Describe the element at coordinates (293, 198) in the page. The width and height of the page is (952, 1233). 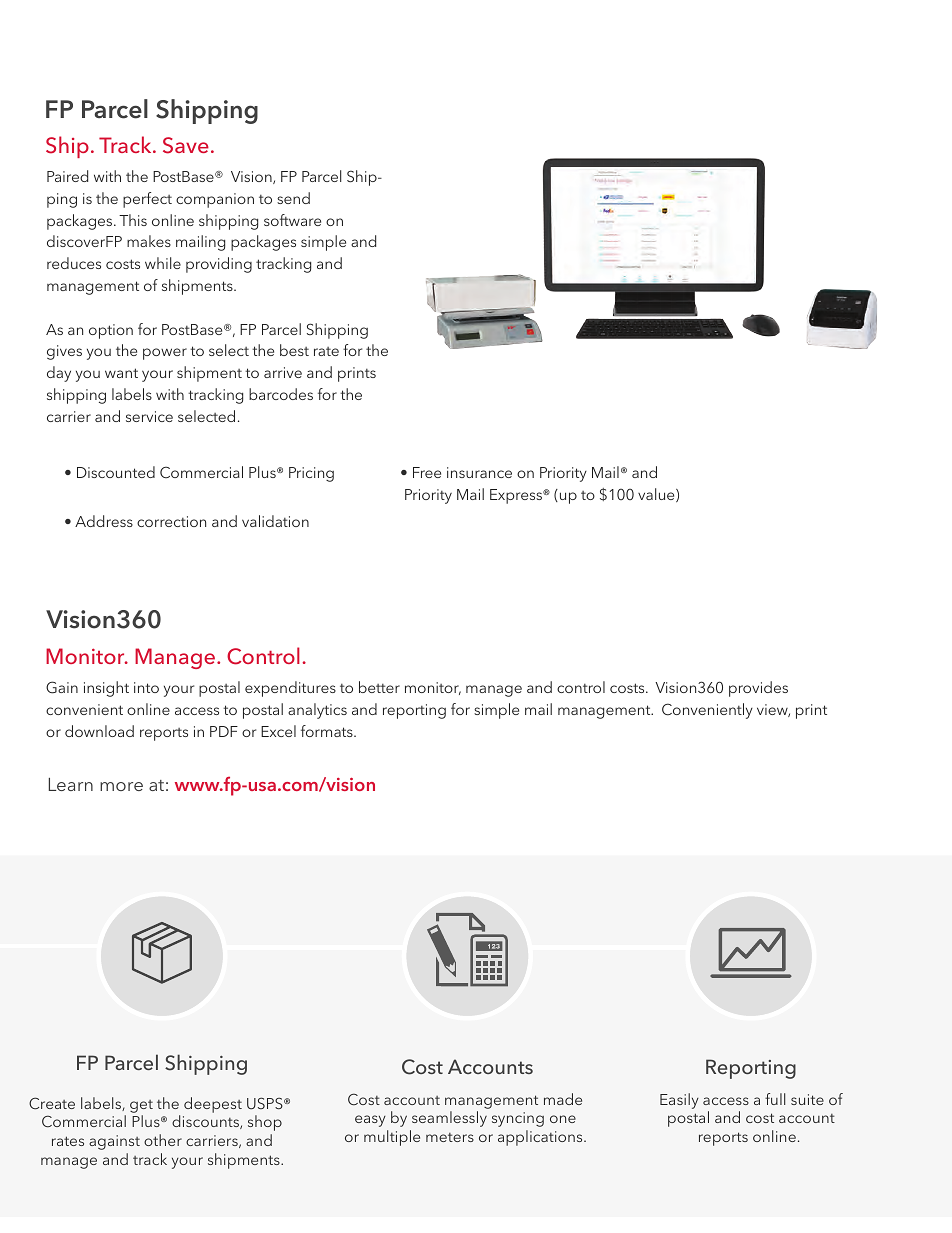
I see `send` at that location.
